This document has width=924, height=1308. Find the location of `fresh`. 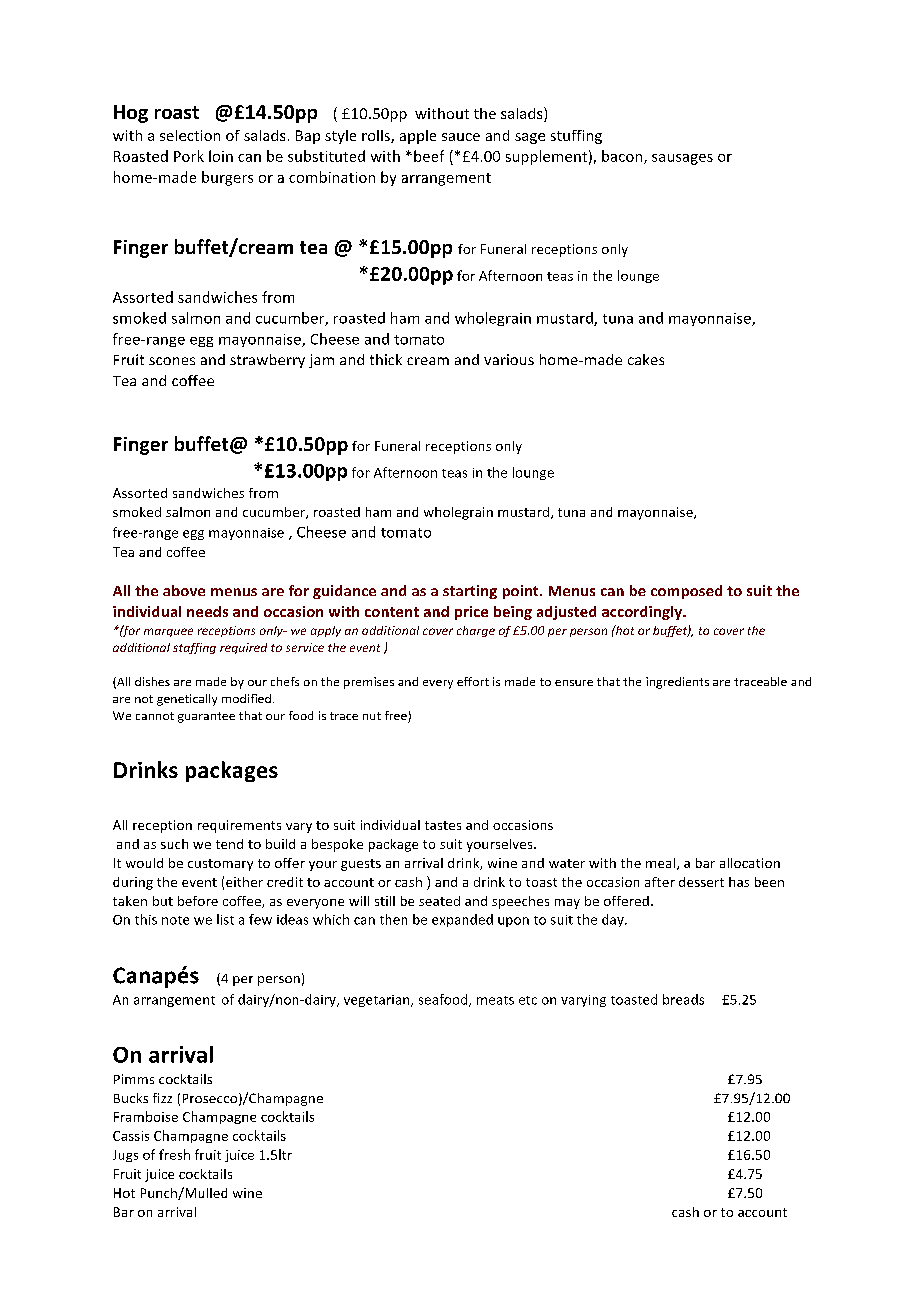

fresh is located at coordinates (174, 1154).
